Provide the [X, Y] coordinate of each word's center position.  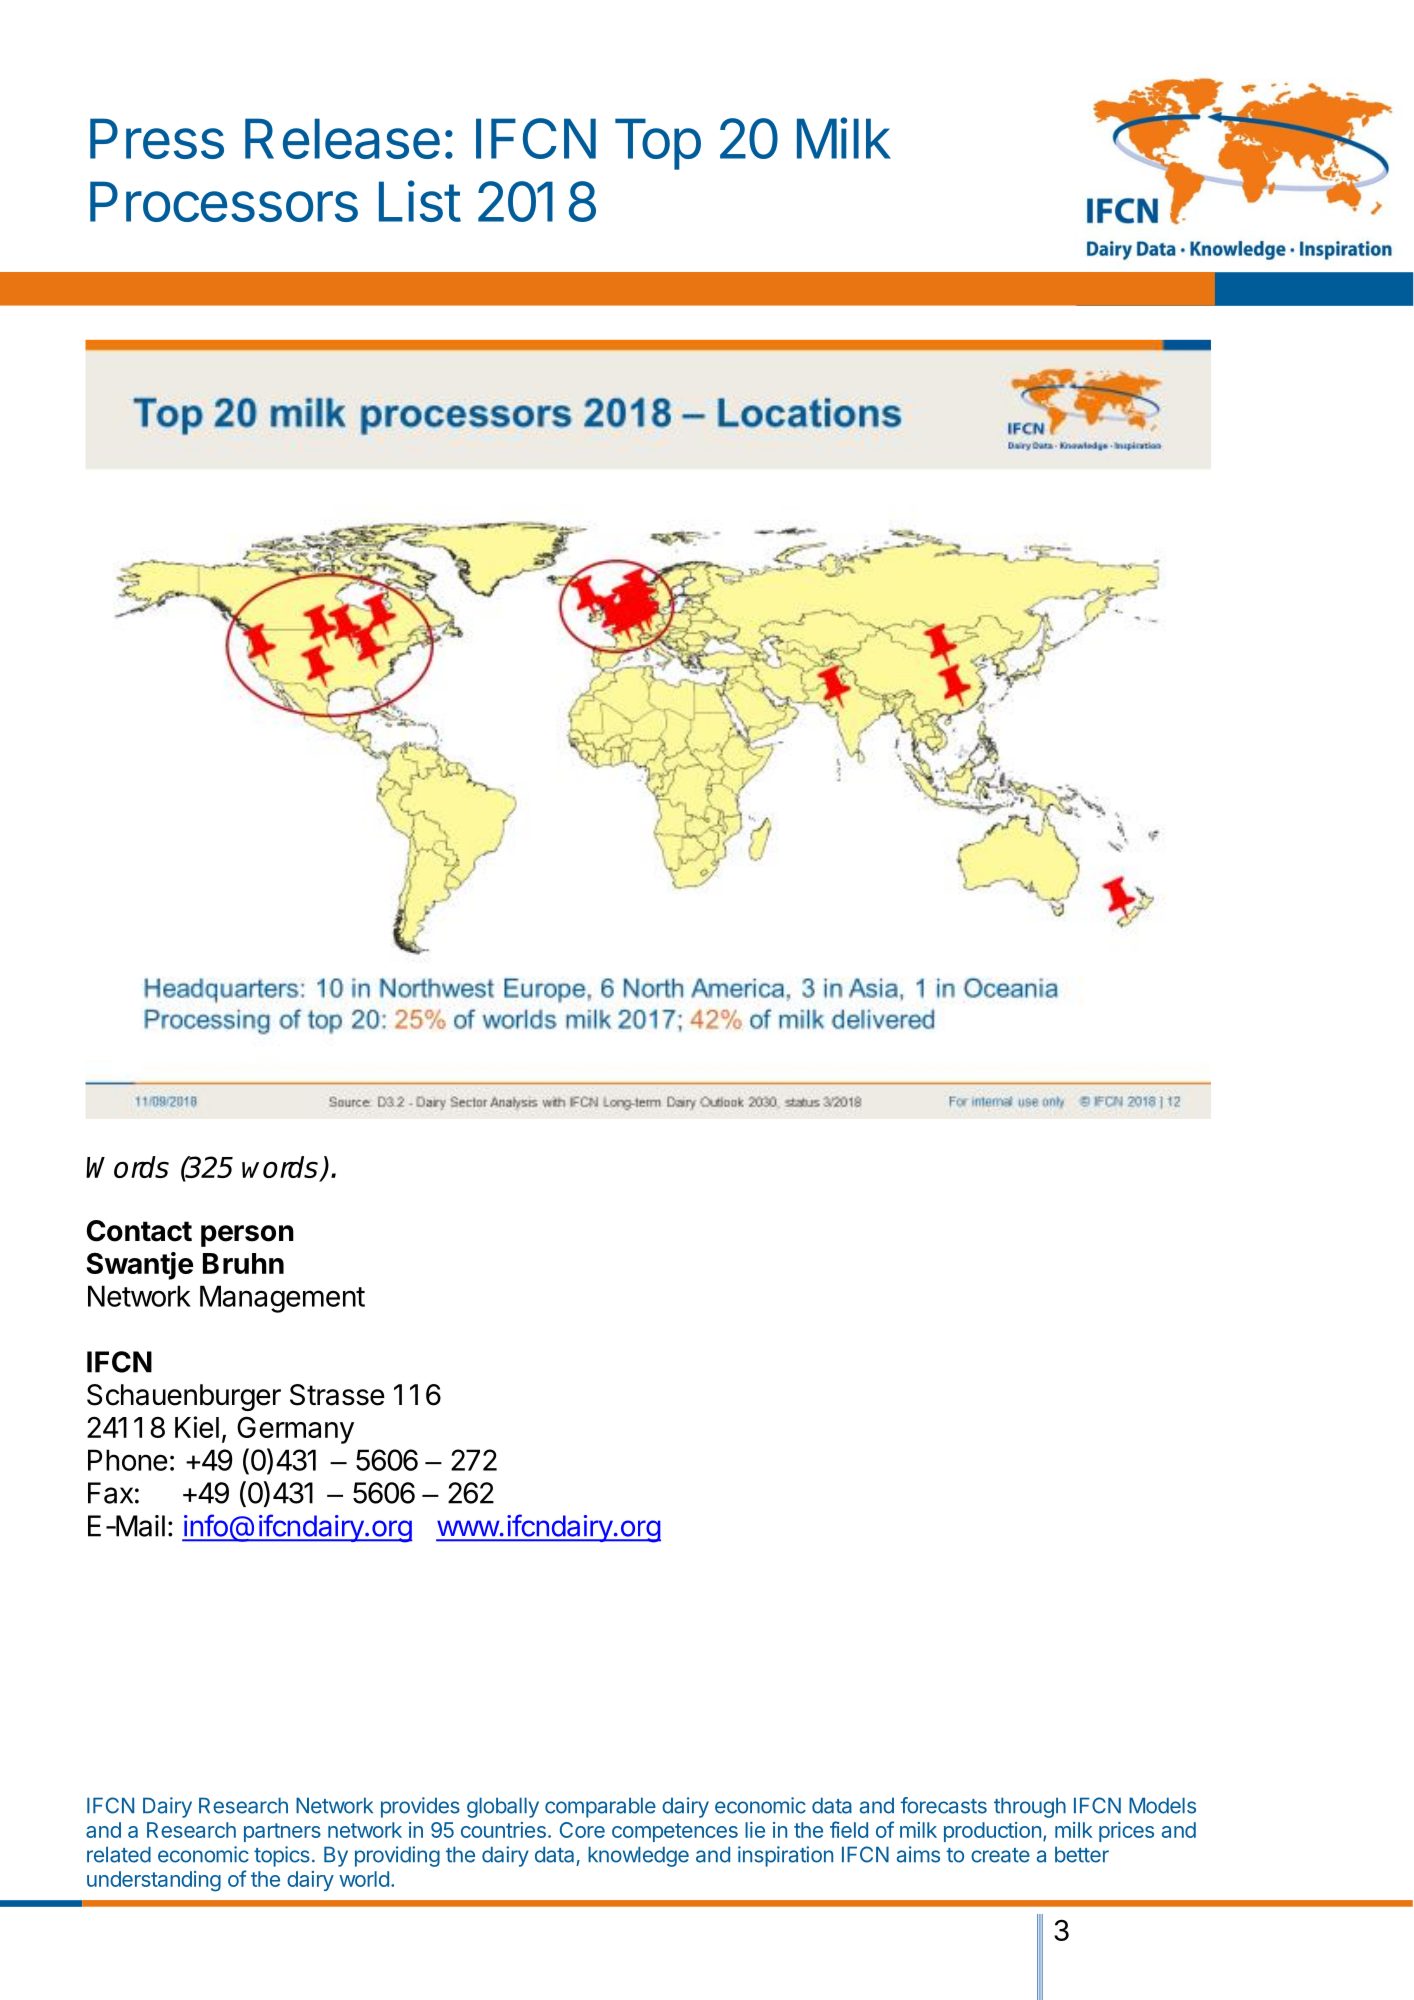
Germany [295, 1430]
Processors [224, 201]
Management [282, 1299]
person [247, 1236]
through [1030, 1807]
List [420, 201]
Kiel [197, 1427]
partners [282, 1832]
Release [342, 138]
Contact [139, 1231]
